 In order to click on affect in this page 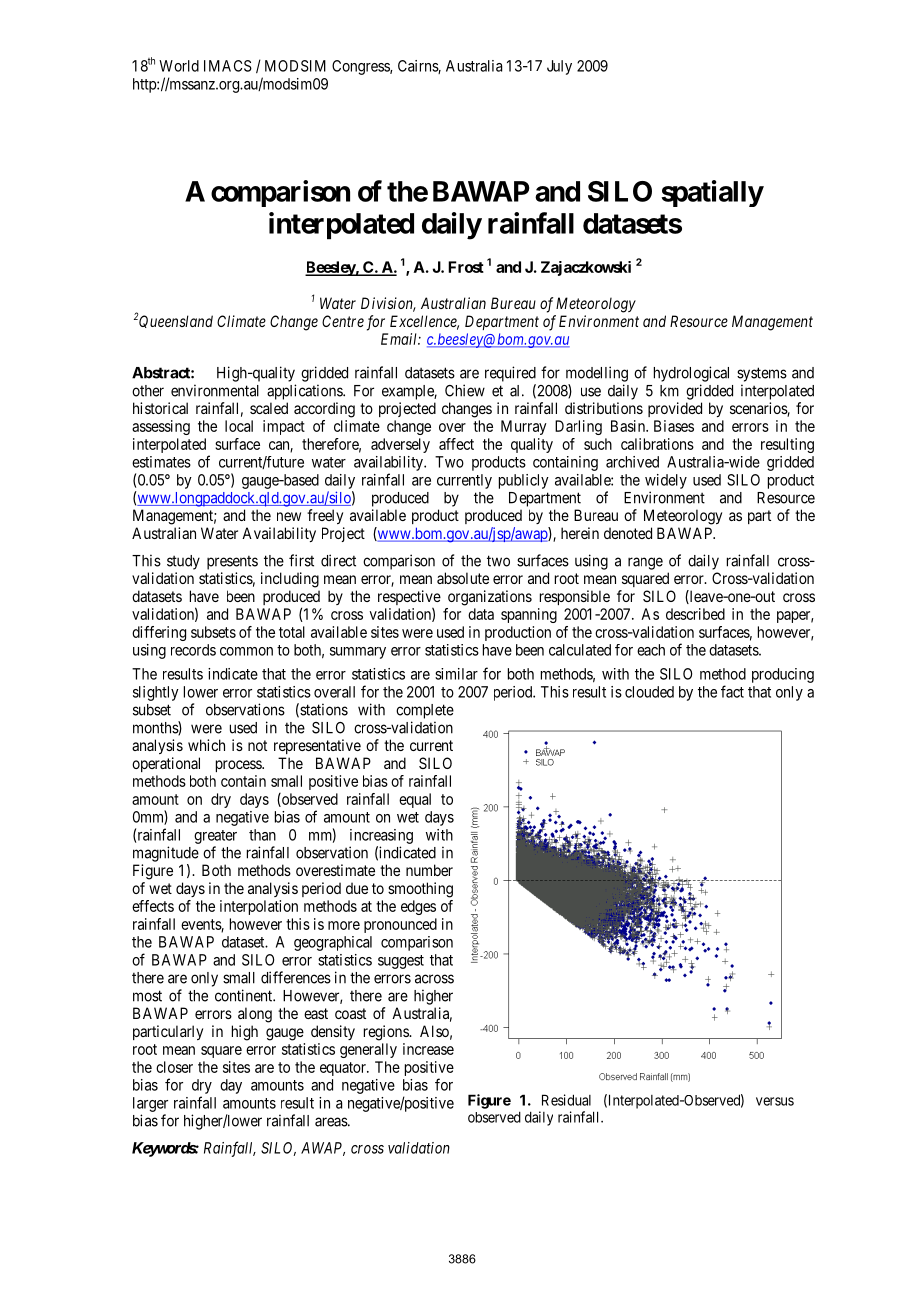, I will do `click(456, 444)`.
